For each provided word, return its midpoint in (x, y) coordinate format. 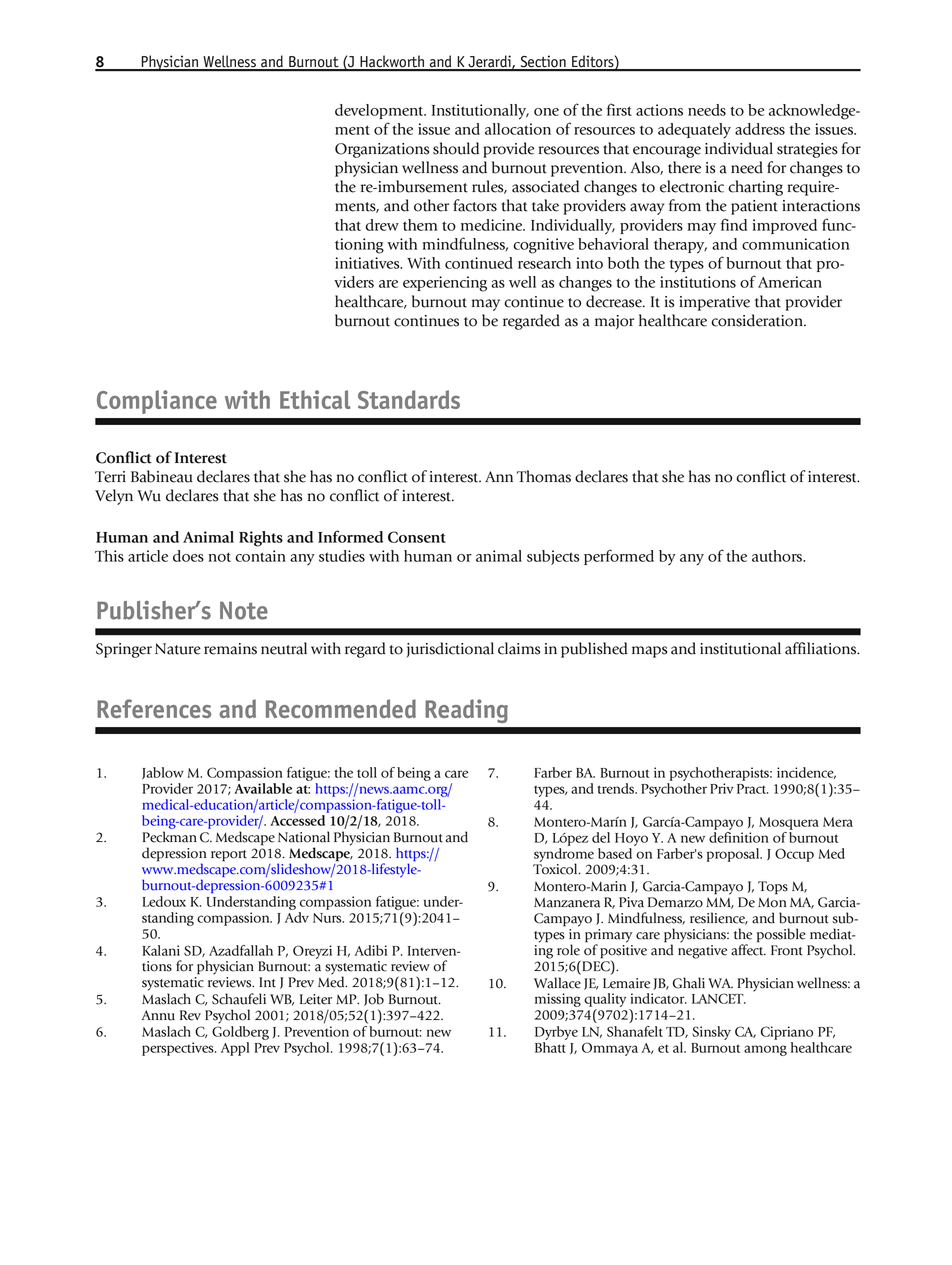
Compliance (157, 402)
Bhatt (550, 1047)
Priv (722, 788)
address (760, 129)
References (154, 708)
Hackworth (392, 62)
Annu (158, 1015)
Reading (466, 711)
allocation (518, 129)
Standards (409, 399)
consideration (758, 320)
